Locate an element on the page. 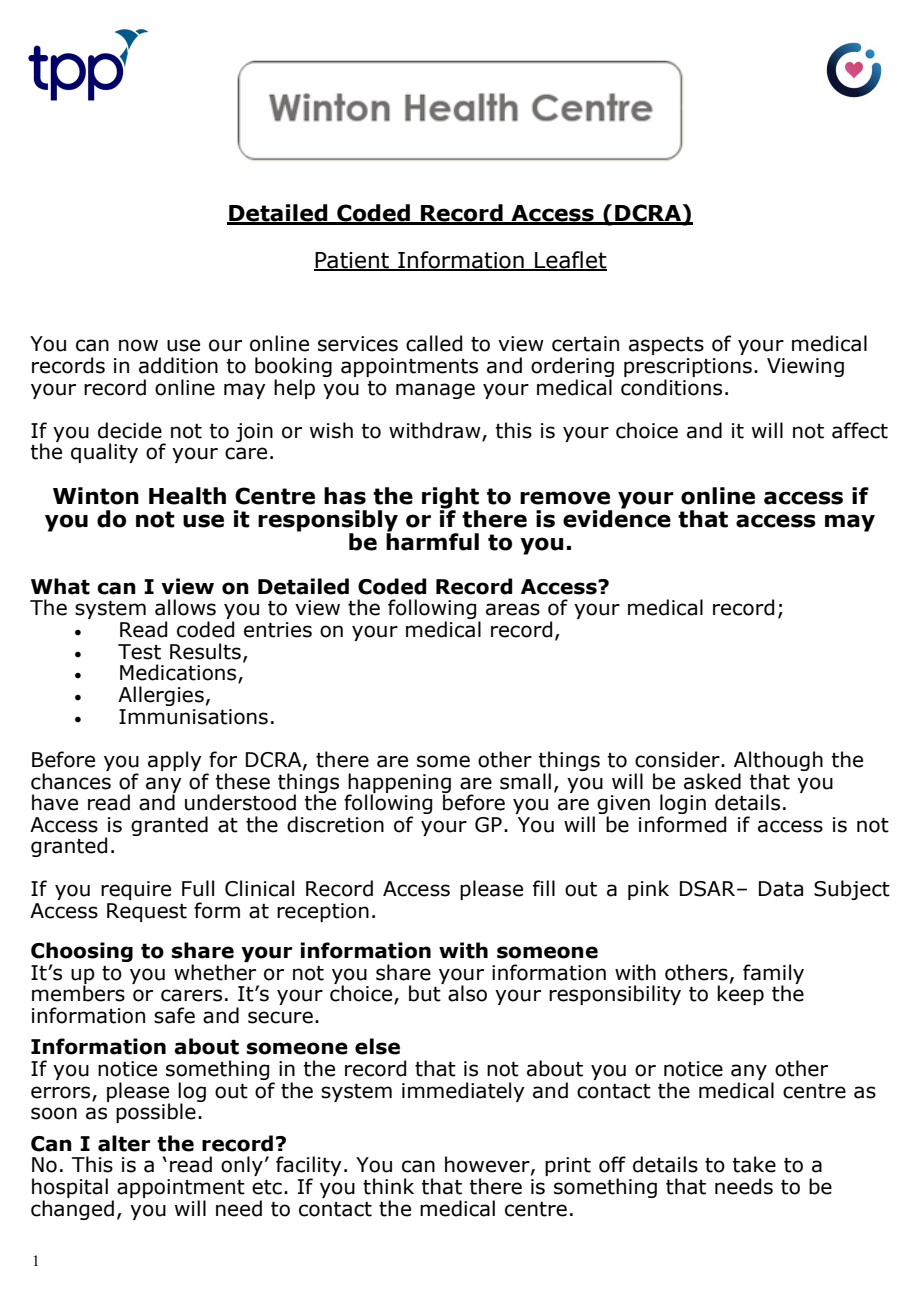  alter is located at coordinates (124, 1143).
